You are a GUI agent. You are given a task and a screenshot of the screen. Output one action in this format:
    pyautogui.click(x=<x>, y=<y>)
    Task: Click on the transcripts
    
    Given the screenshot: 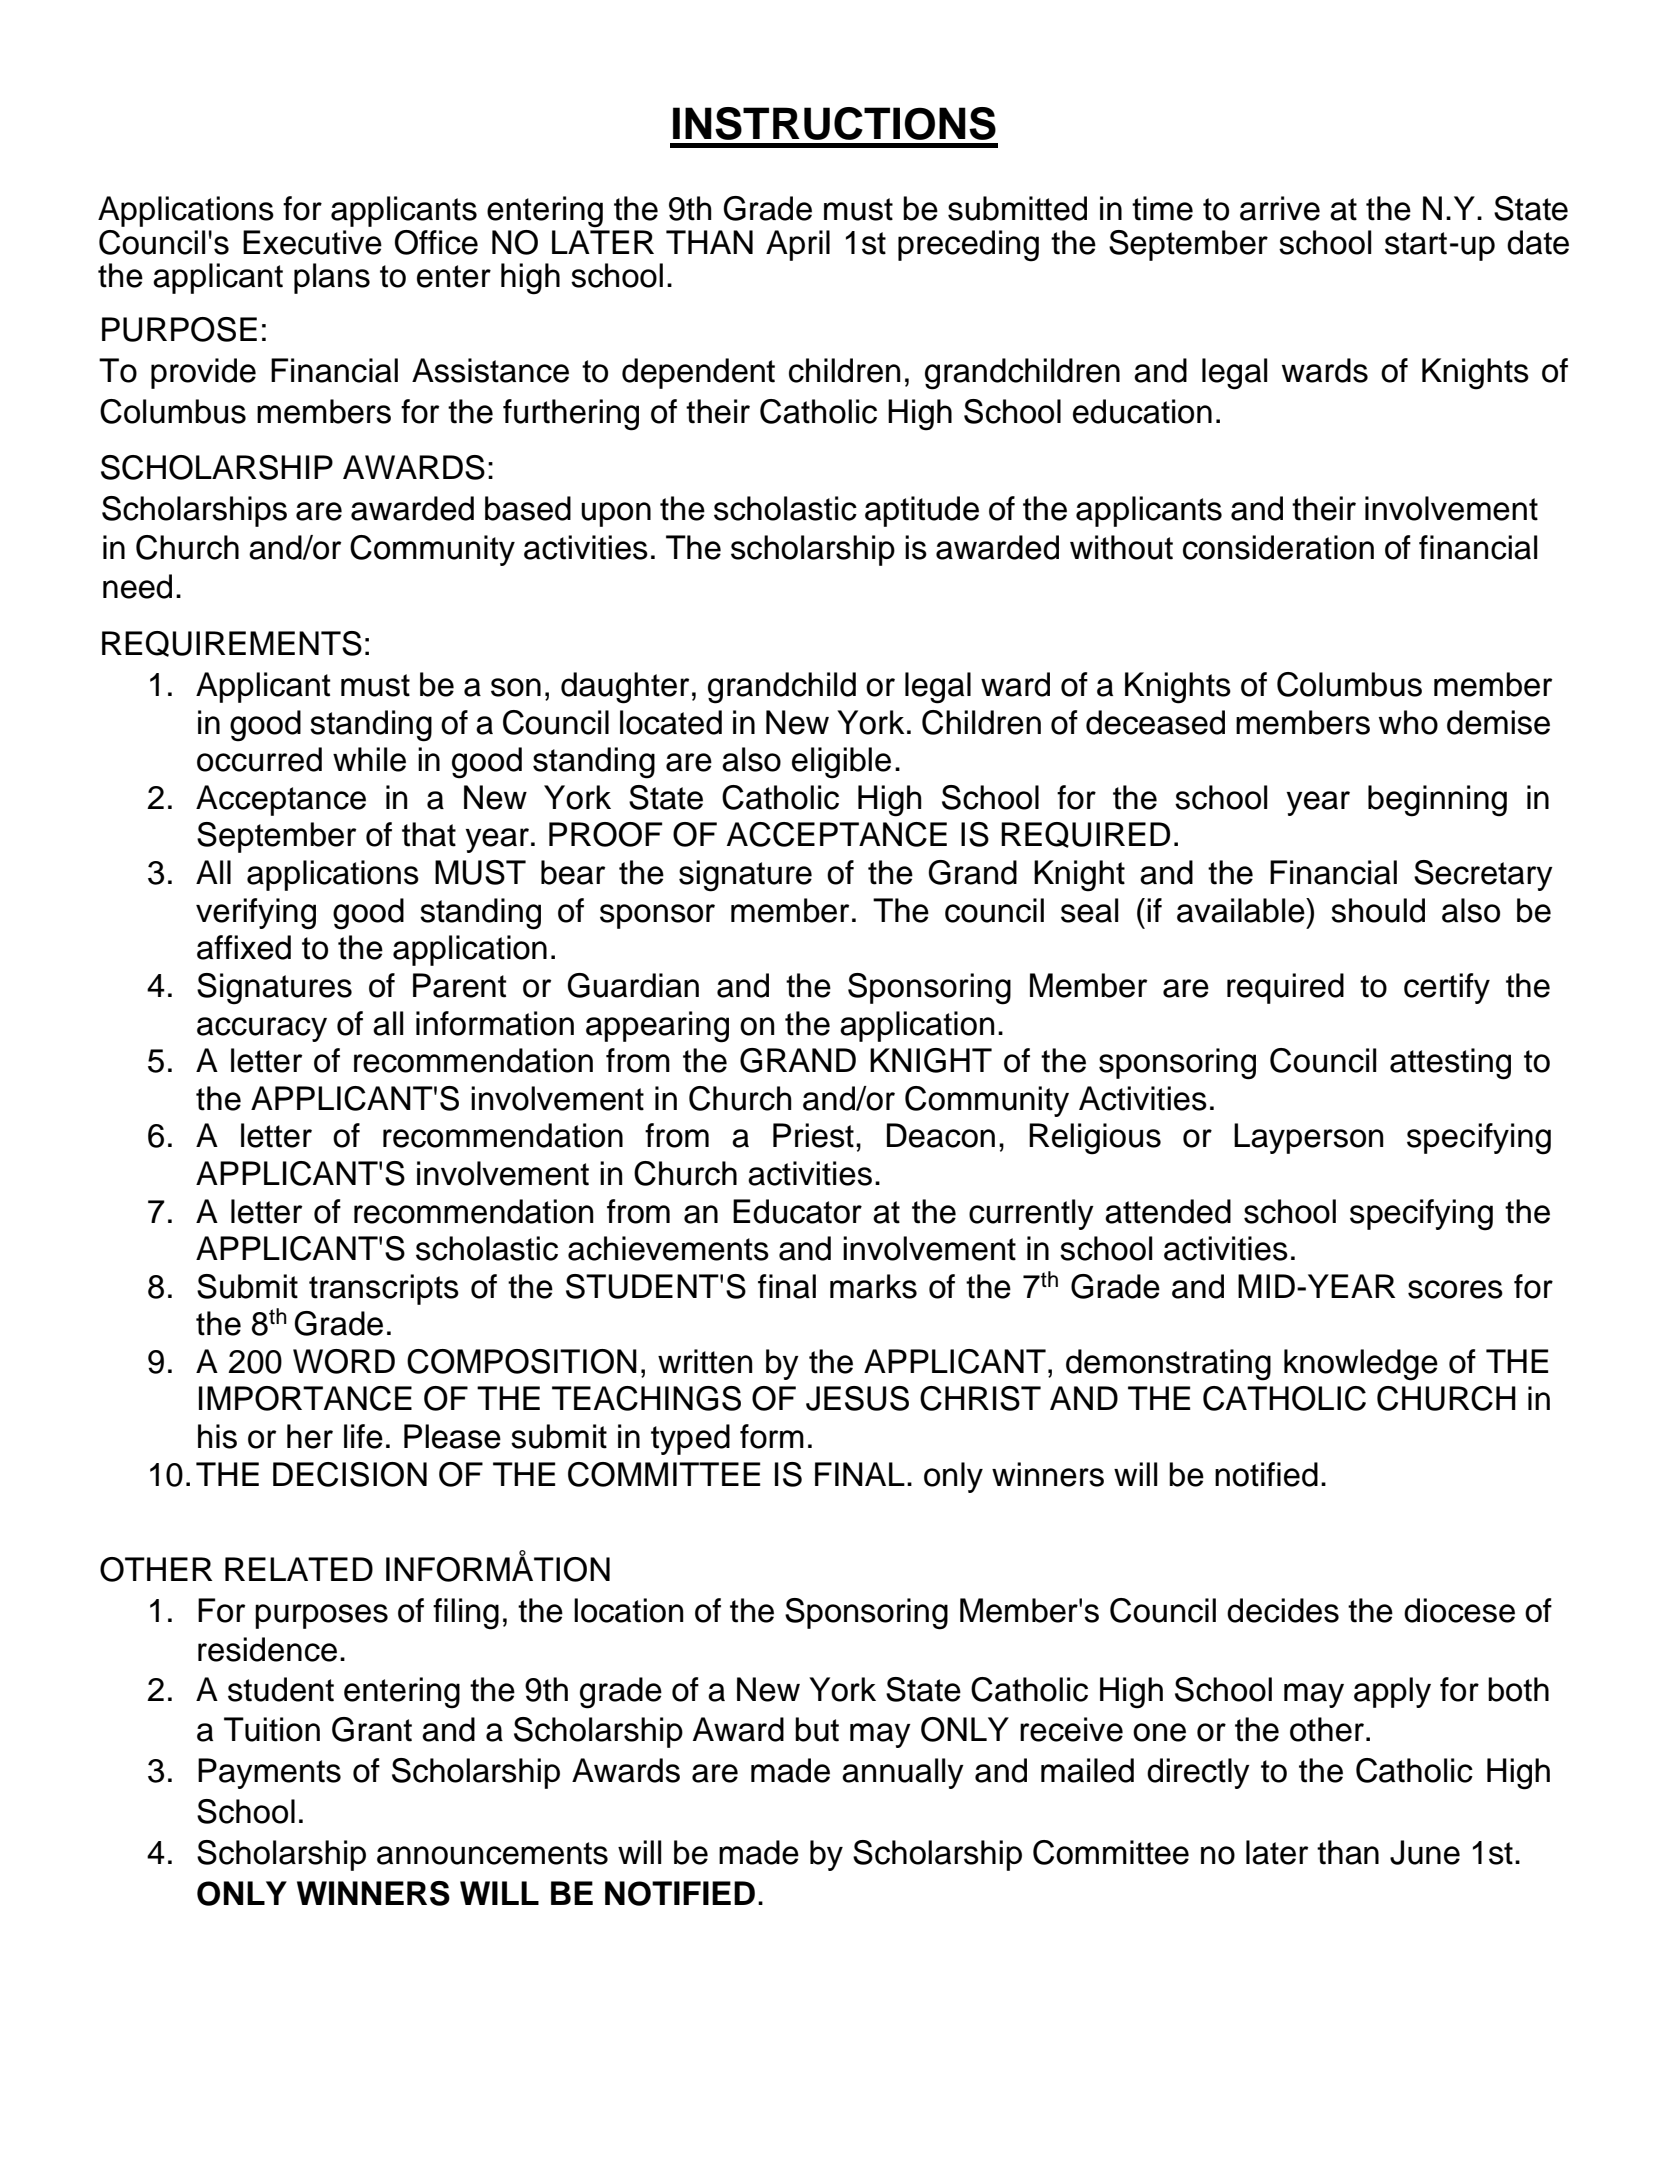 What is the action you would take?
    pyautogui.click(x=384, y=1289)
